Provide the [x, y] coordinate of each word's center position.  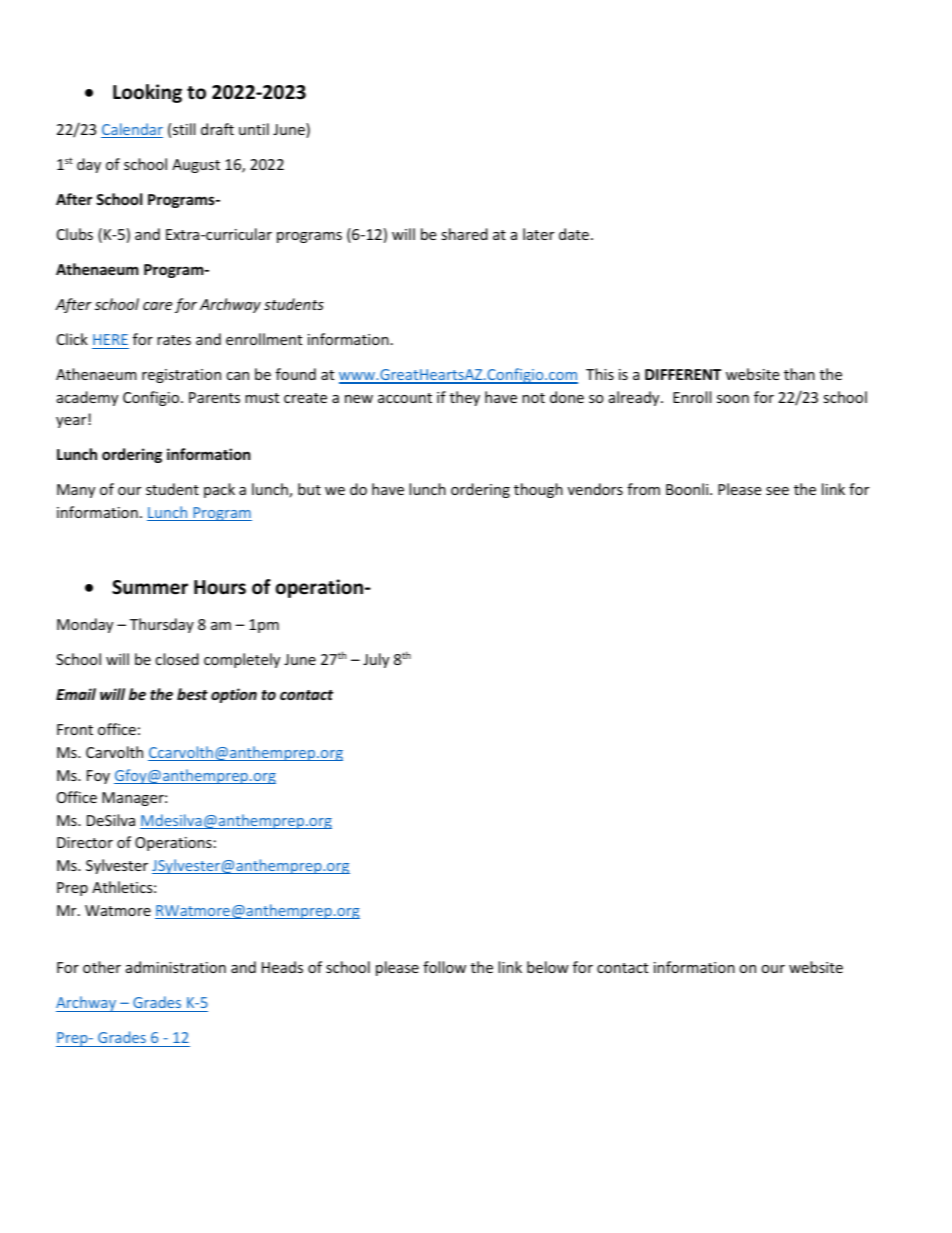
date [574, 234]
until [254, 129]
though [538, 490]
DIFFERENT [683, 374]
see [777, 491]
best [192, 694]
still [184, 129]
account [405, 398]
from [643, 489]
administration [176, 967]
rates [174, 340]
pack [219, 490]
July [376, 660]
